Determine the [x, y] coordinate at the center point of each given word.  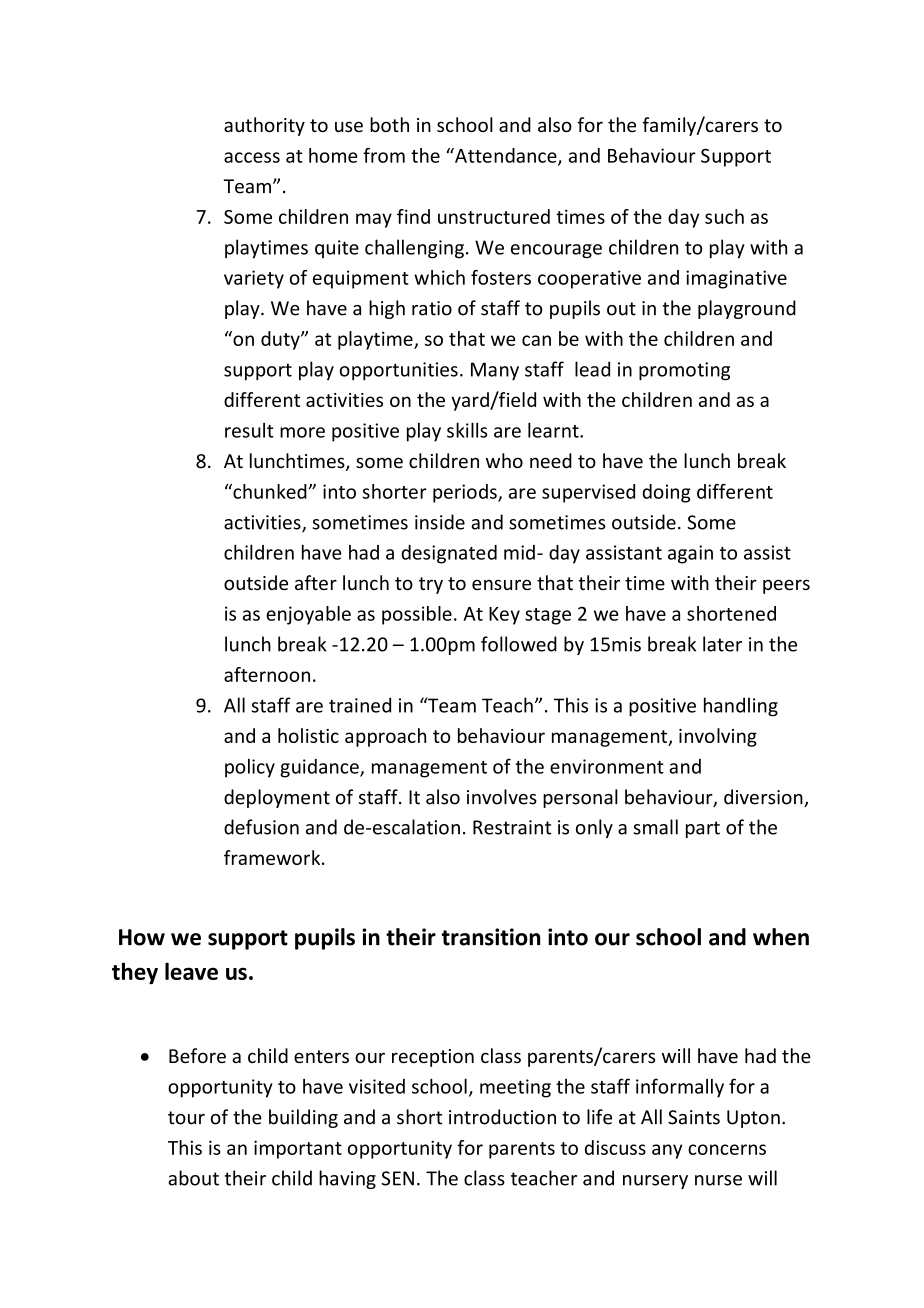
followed [519, 644]
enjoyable [308, 615]
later [722, 644]
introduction [502, 1117]
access [252, 157]
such [724, 216]
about [193, 1178]
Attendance [506, 156]
